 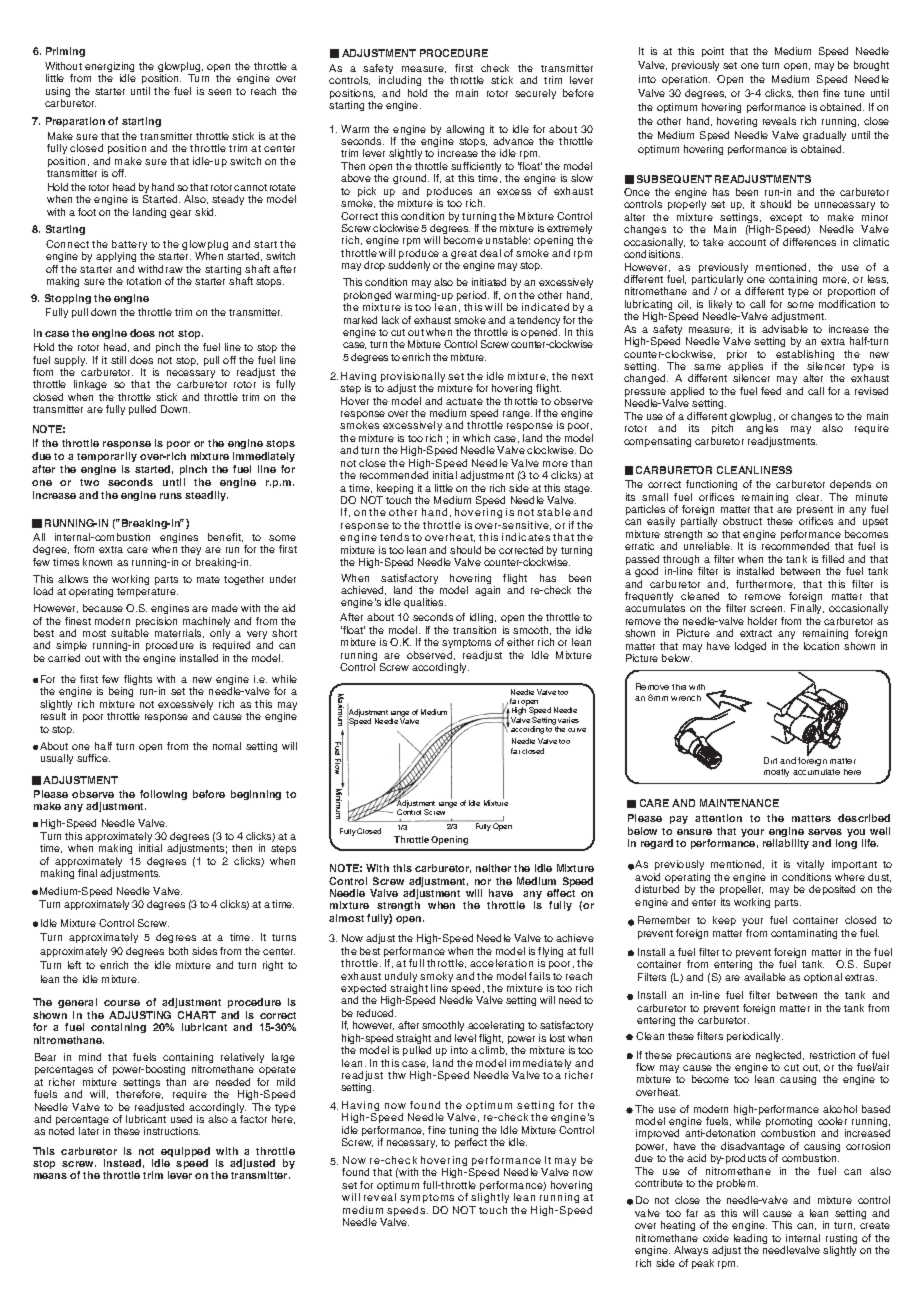 I want to click on lodged, so click(x=750, y=647).
